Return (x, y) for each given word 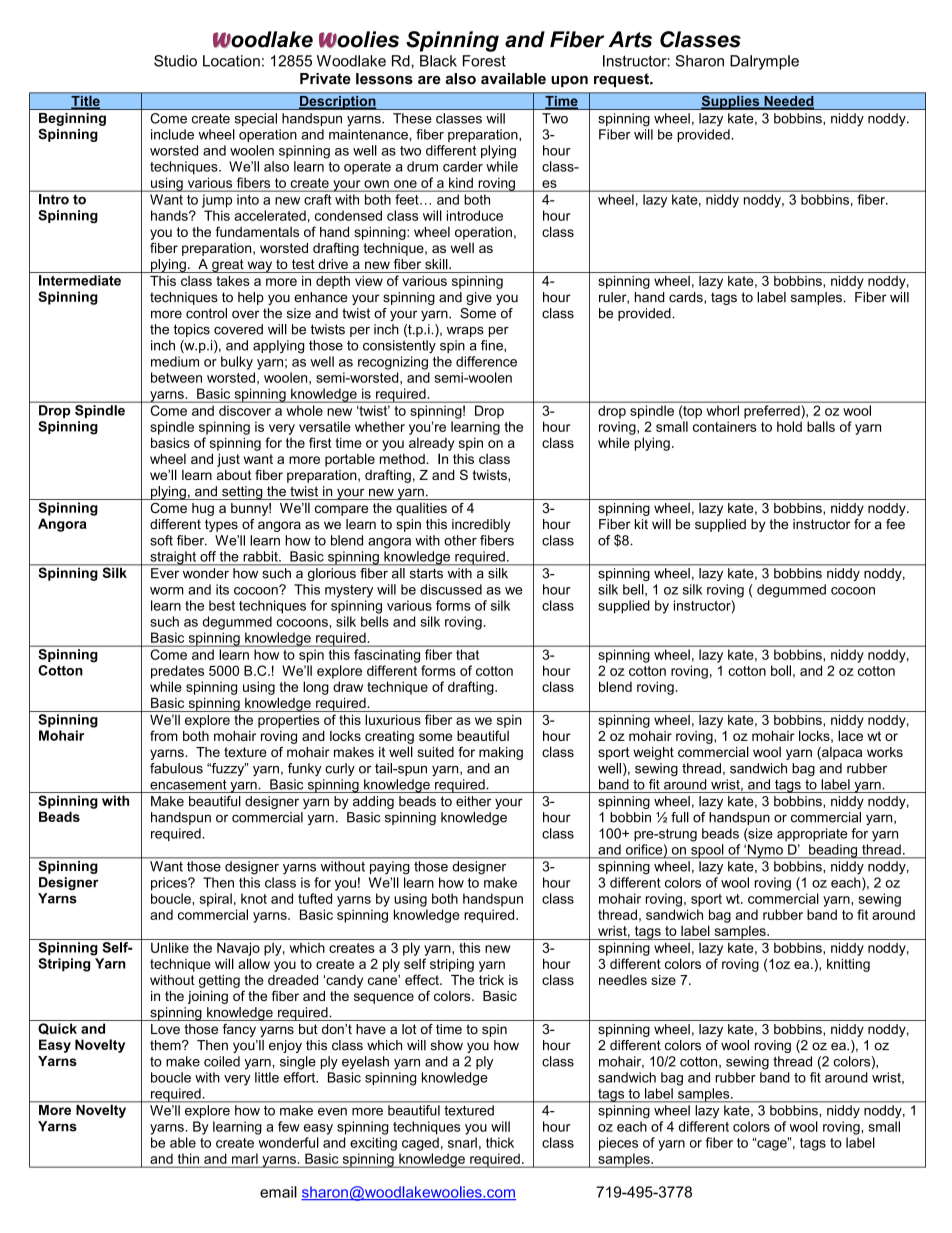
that (467, 654)
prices (170, 884)
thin (188, 1158)
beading (833, 851)
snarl (462, 1142)
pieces (618, 1144)
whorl (723, 410)
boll (781, 670)
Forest (484, 61)
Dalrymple (764, 62)
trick (491, 980)
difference (486, 361)
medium (175, 361)
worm (167, 591)
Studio (175, 61)
